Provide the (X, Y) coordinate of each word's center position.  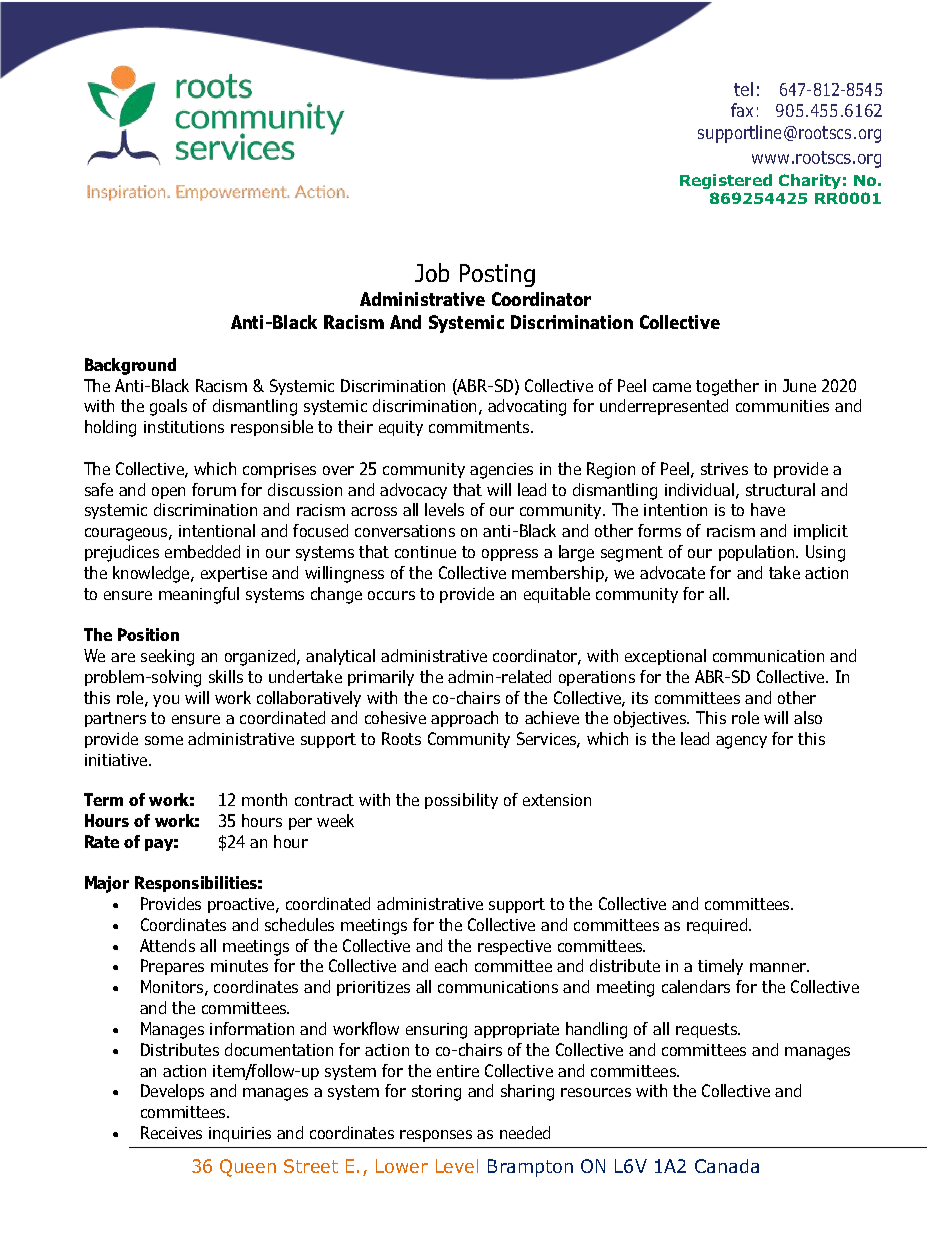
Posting (497, 275)
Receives (171, 1132)
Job (432, 272)
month (264, 799)
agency (741, 742)
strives (724, 469)
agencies (501, 471)
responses (436, 1136)
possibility (461, 801)
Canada (727, 1166)
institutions (184, 427)
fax (742, 110)
